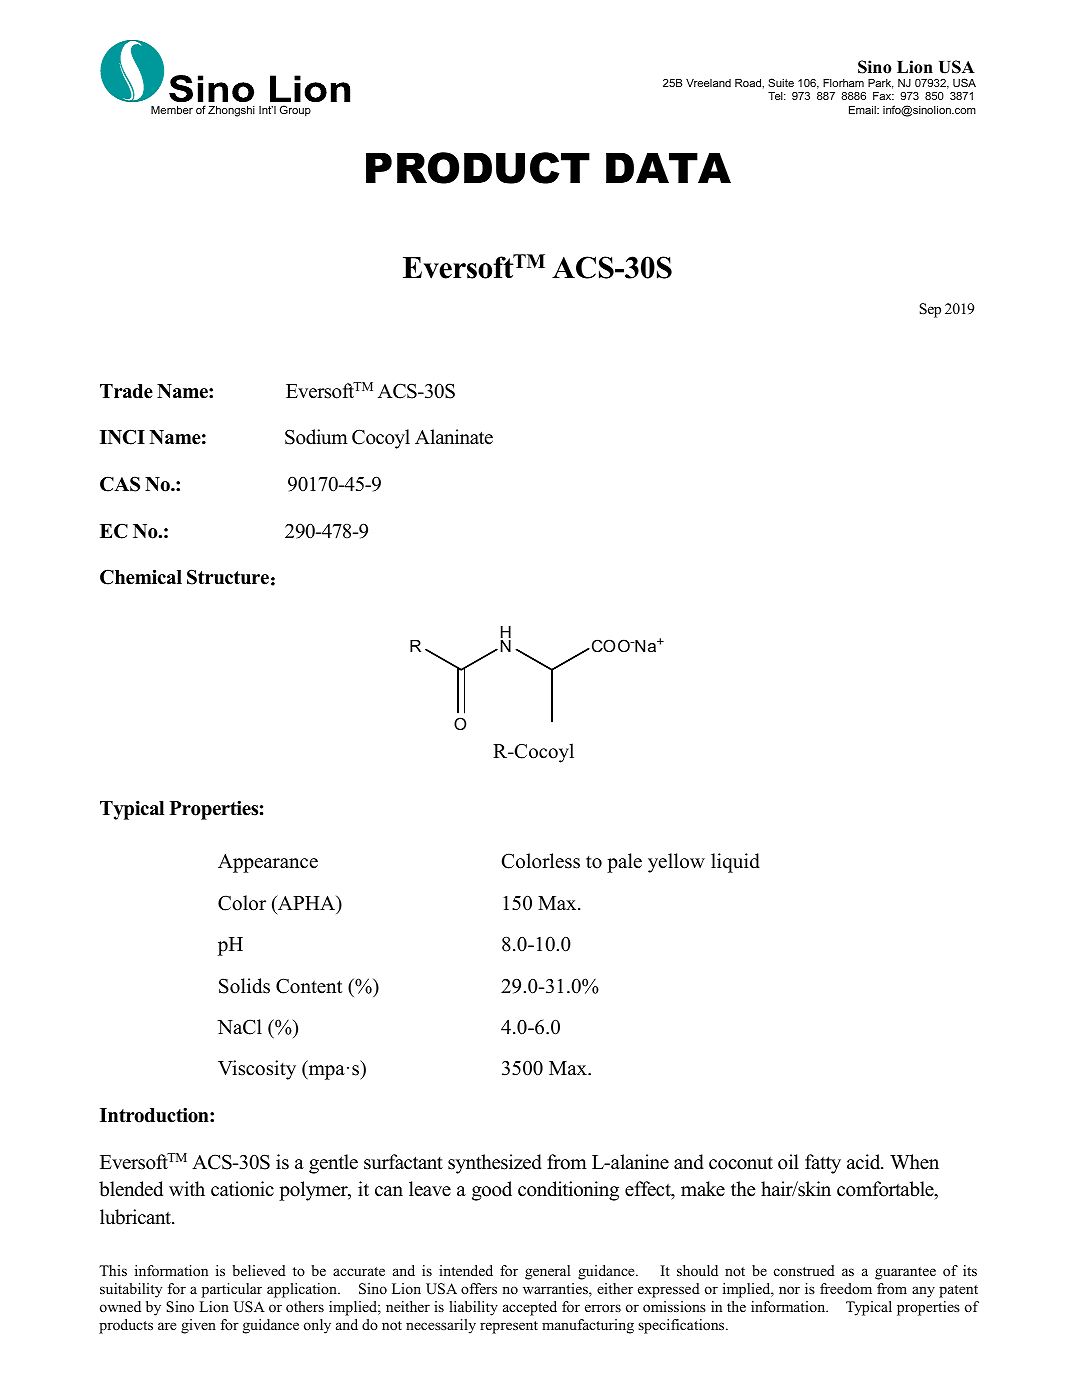  I want to click on Member, so click(172, 110).
